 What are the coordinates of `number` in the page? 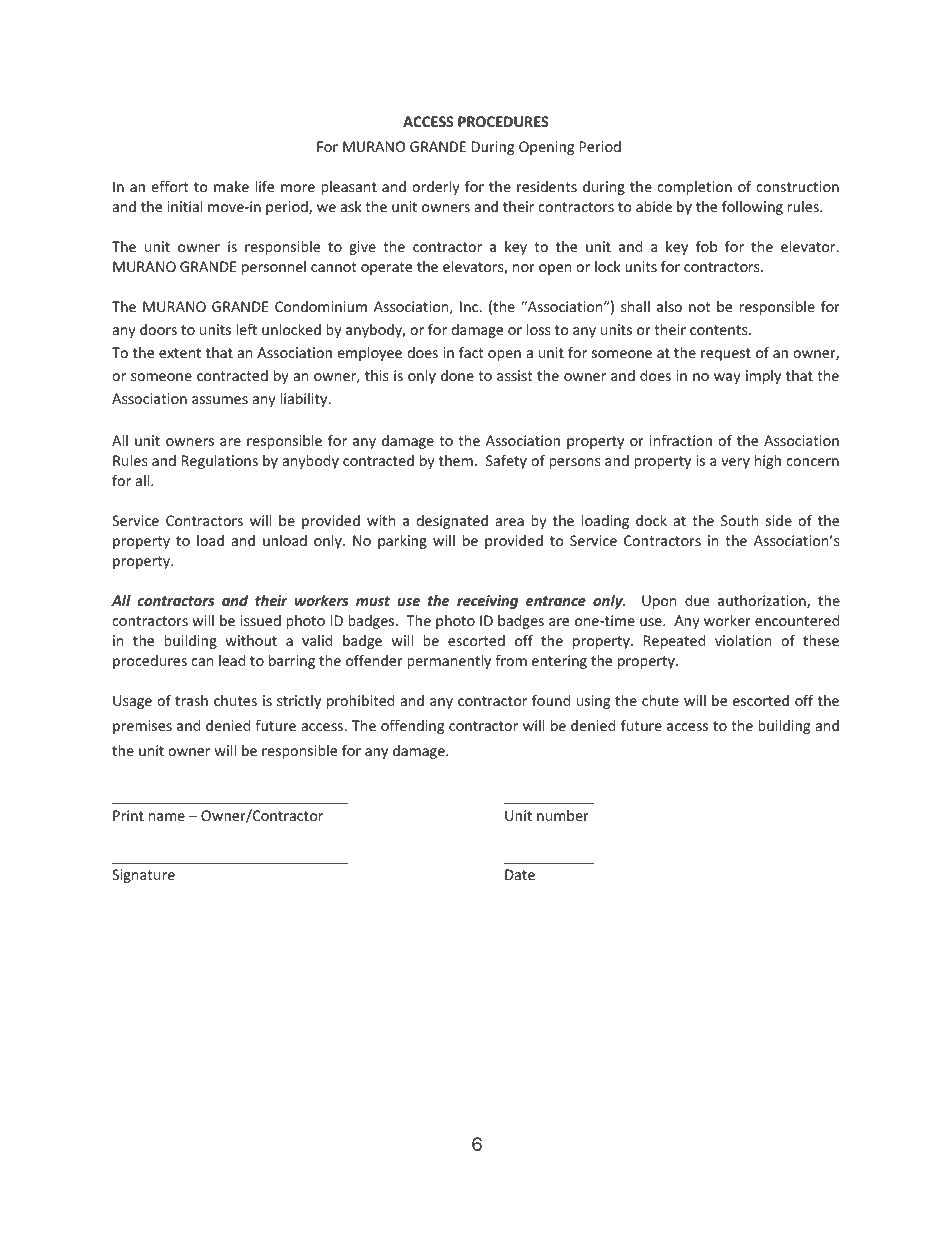 It's located at (563, 815).
